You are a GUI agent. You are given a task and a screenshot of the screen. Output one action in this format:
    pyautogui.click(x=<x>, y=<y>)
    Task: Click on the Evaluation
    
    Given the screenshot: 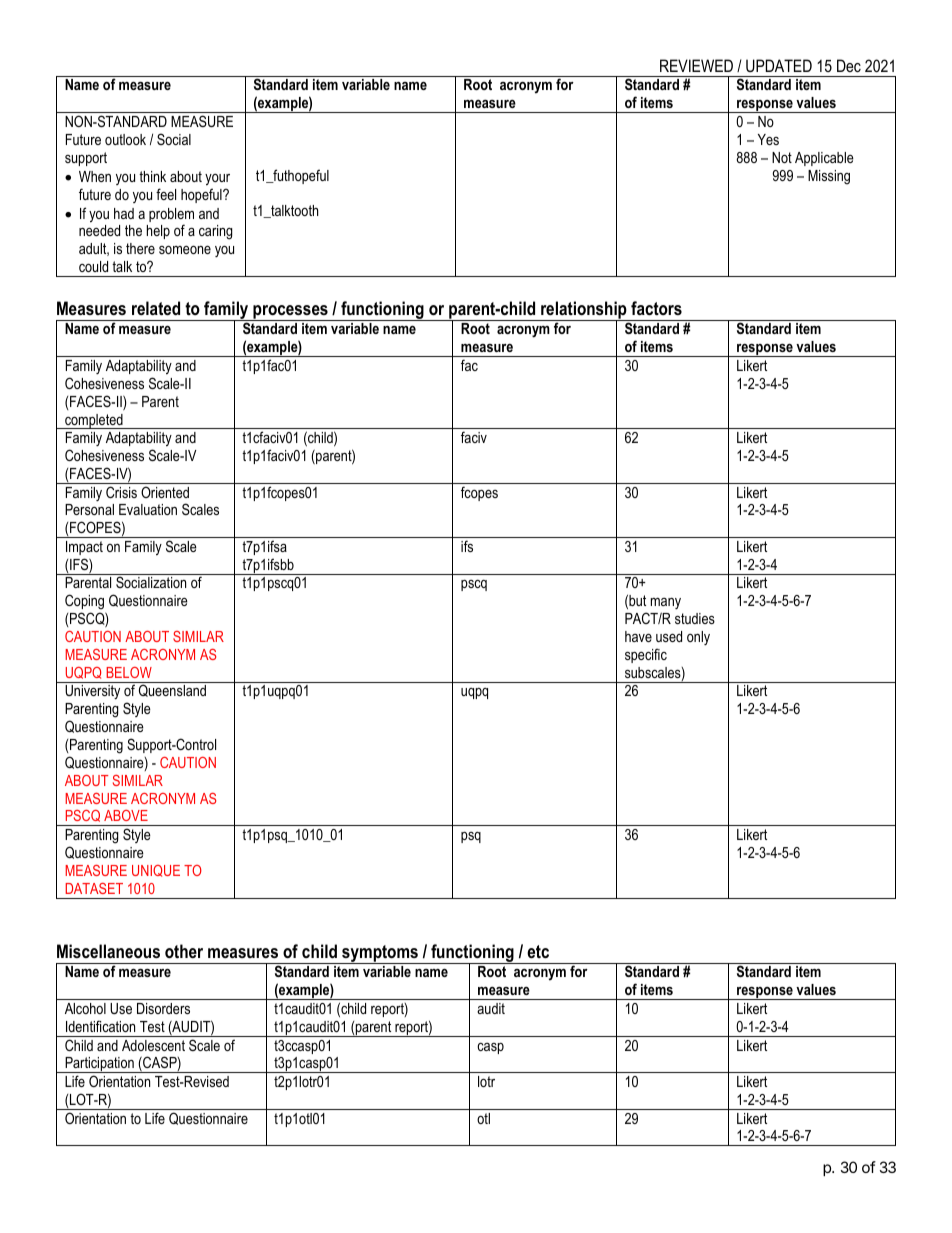 What is the action you would take?
    pyautogui.click(x=148, y=509)
